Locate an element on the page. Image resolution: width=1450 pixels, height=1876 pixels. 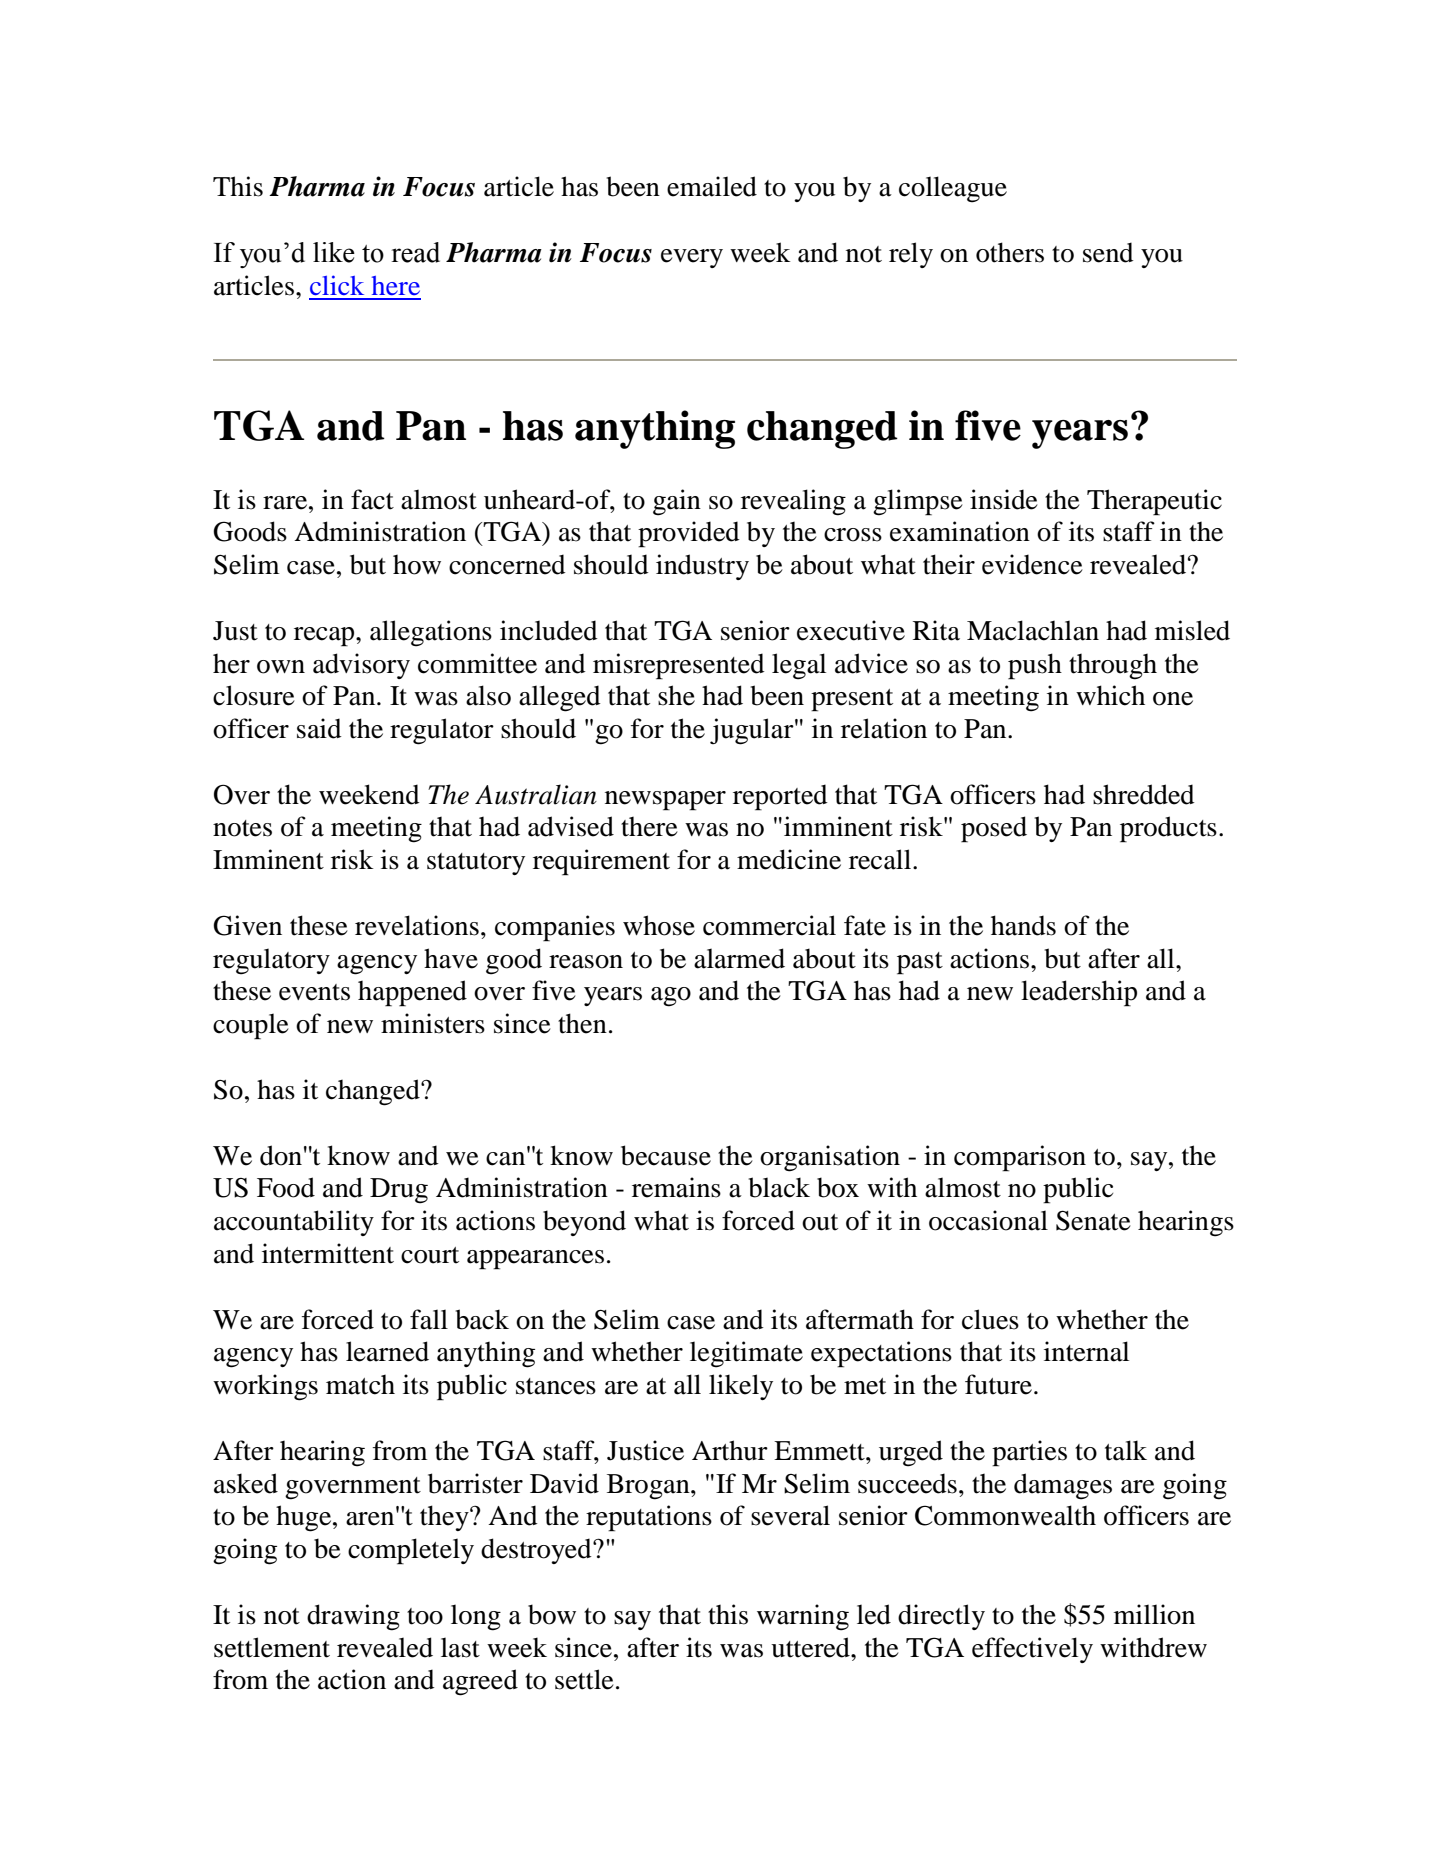
alarmed is located at coordinates (739, 958).
